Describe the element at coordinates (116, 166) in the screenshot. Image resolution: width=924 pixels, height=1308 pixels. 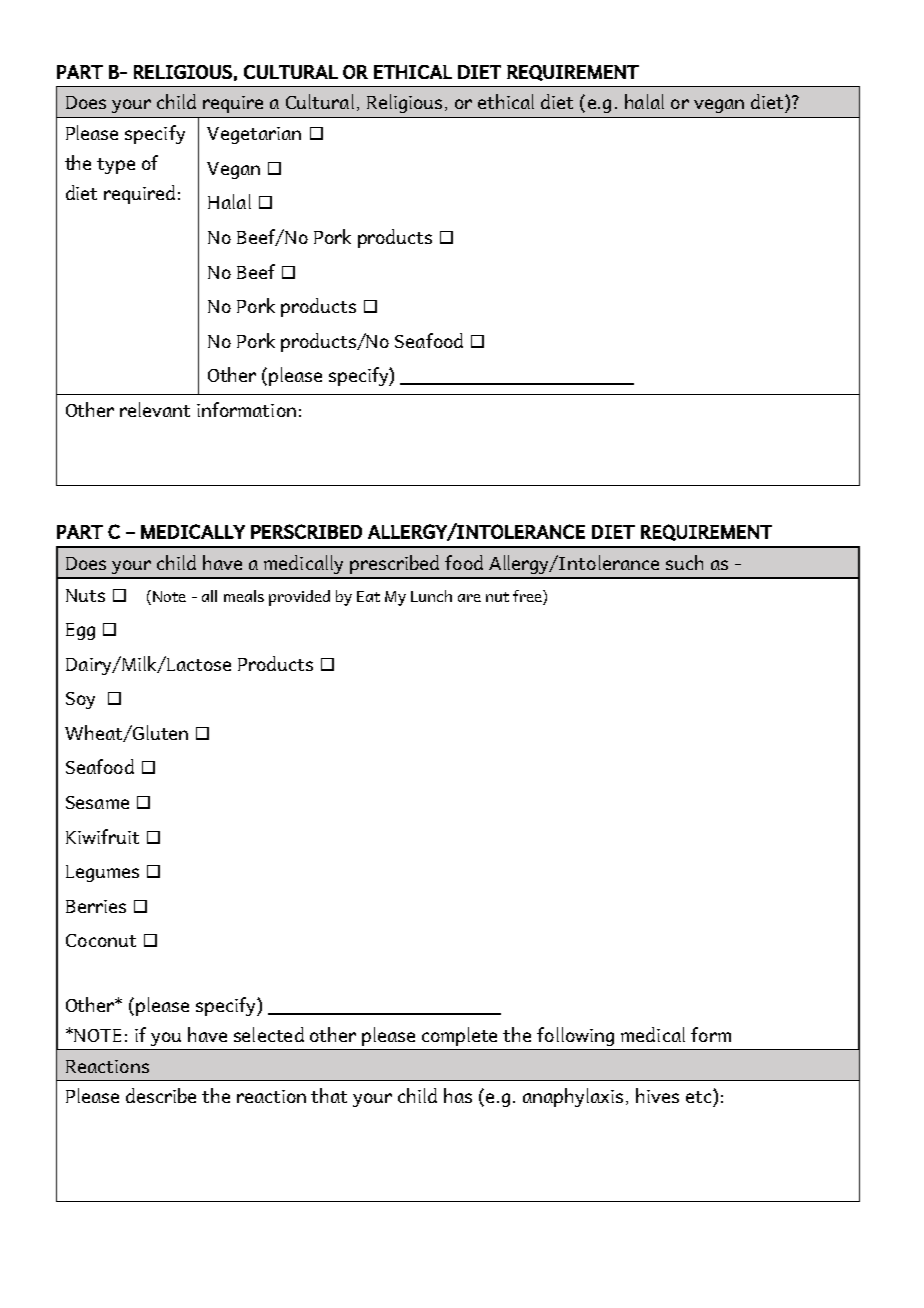
I see `type` at that location.
